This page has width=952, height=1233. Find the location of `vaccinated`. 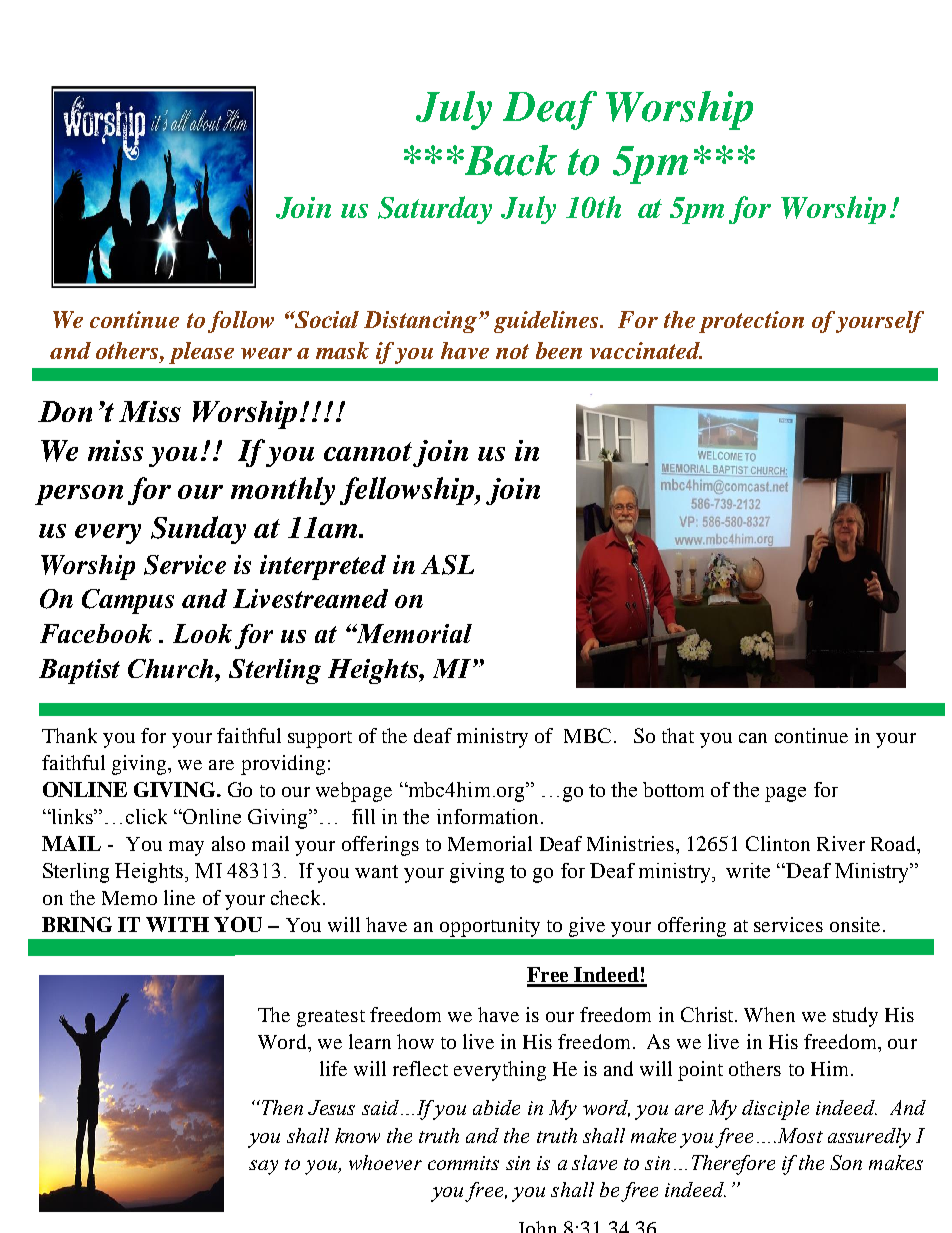

vaccinated is located at coordinates (646, 350).
